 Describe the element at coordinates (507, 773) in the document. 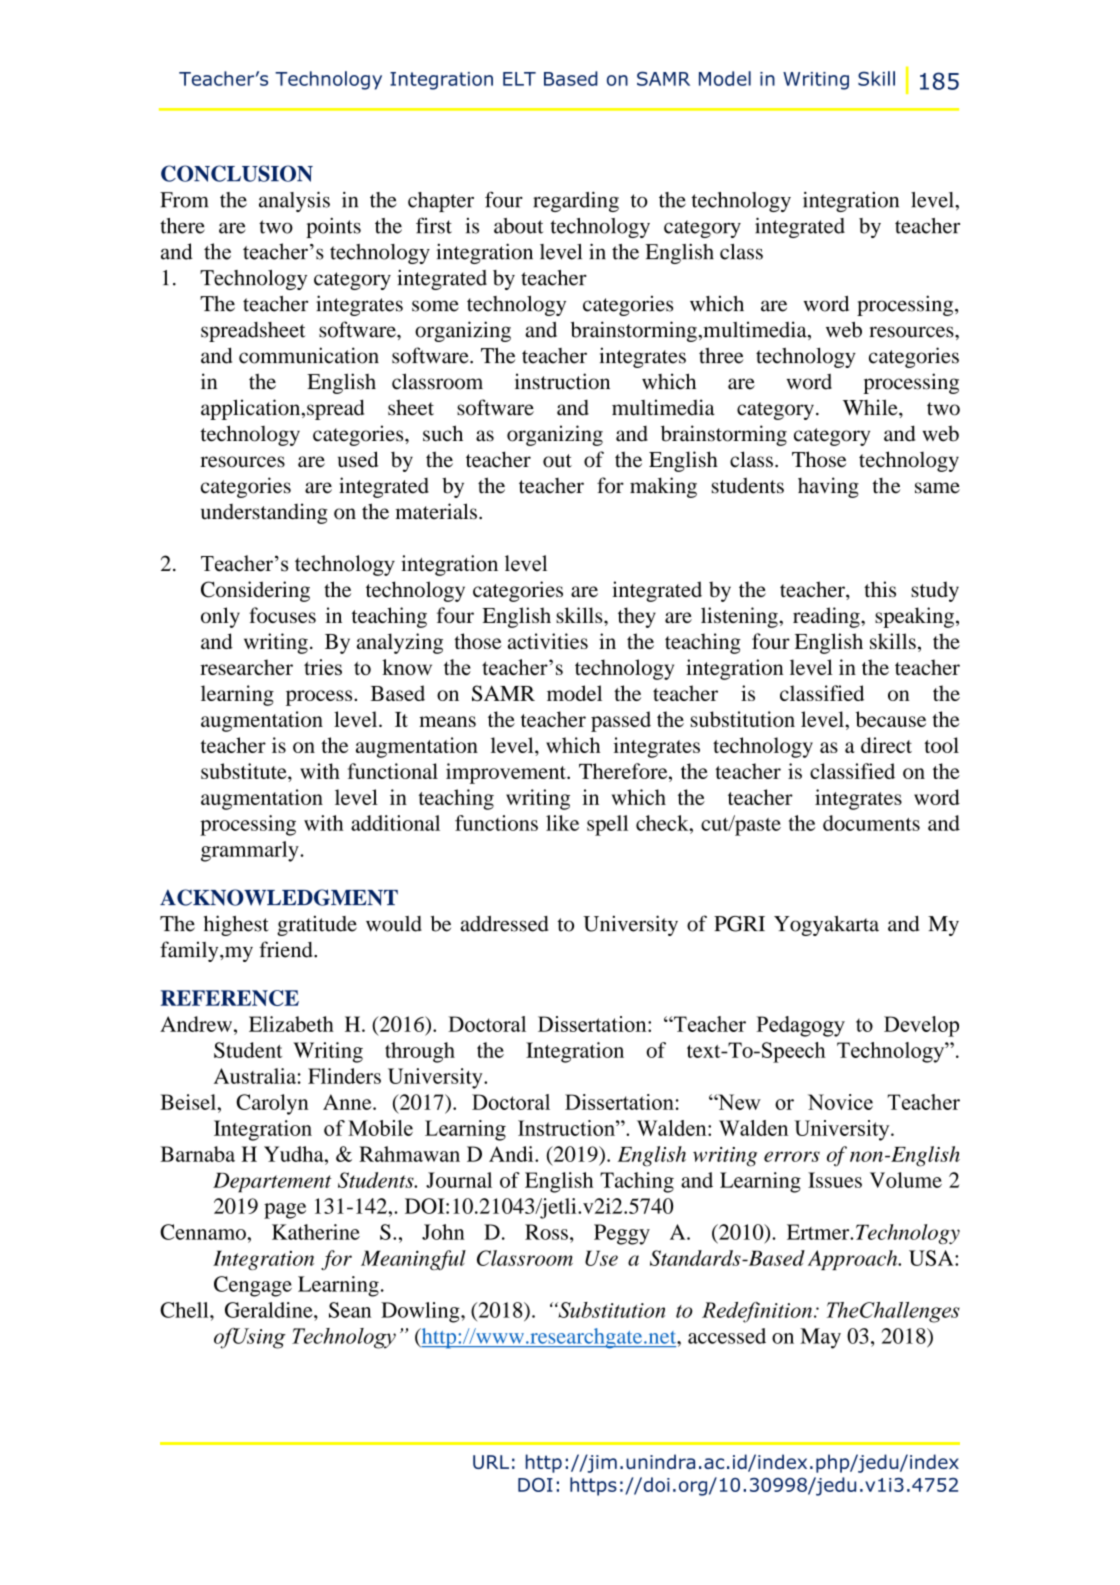

I see `improvement` at that location.
